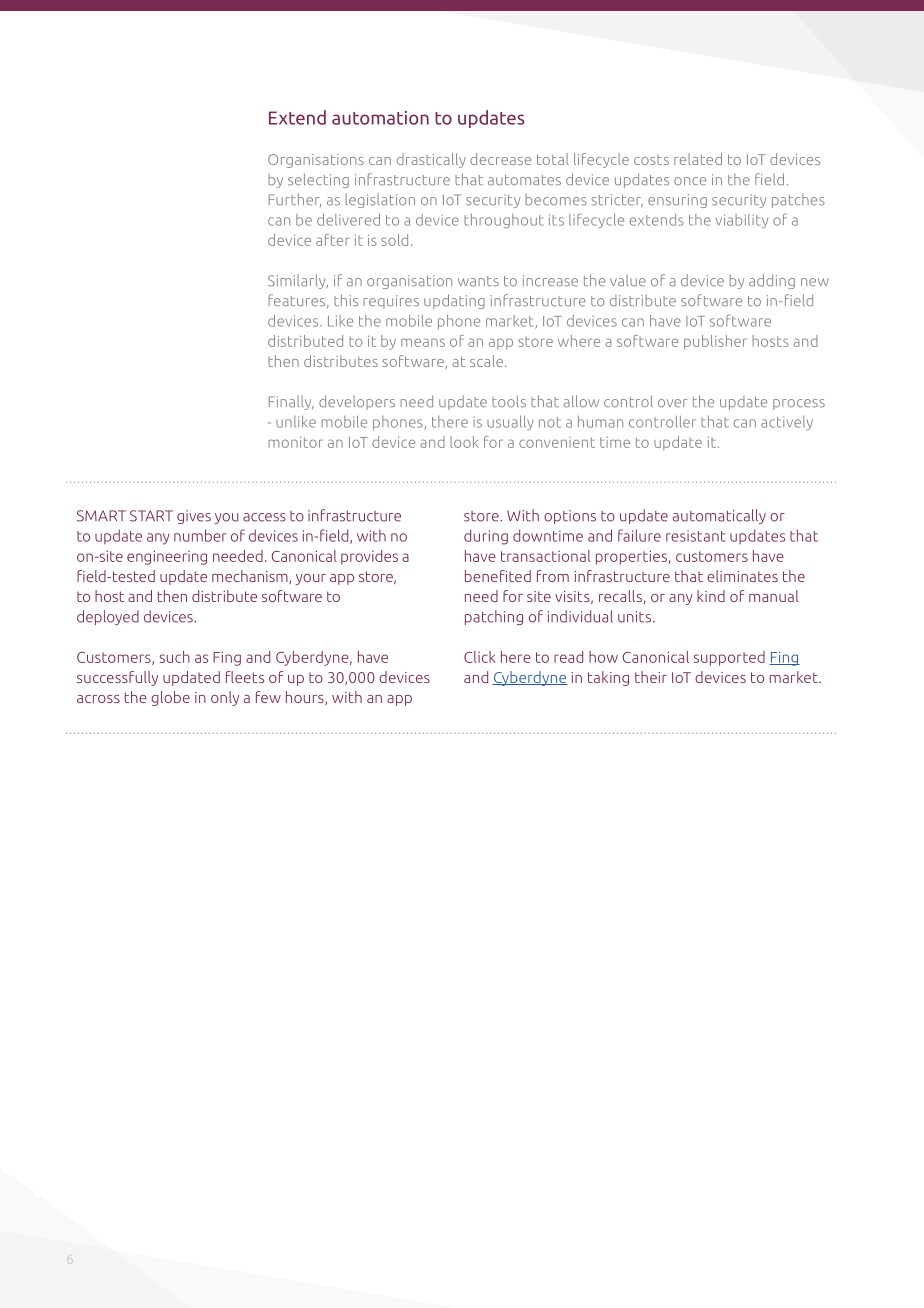 This screenshot has width=924, height=1308. What do you see at coordinates (291, 402) in the screenshot?
I see `Finally` at bounding box center [291, 402].
